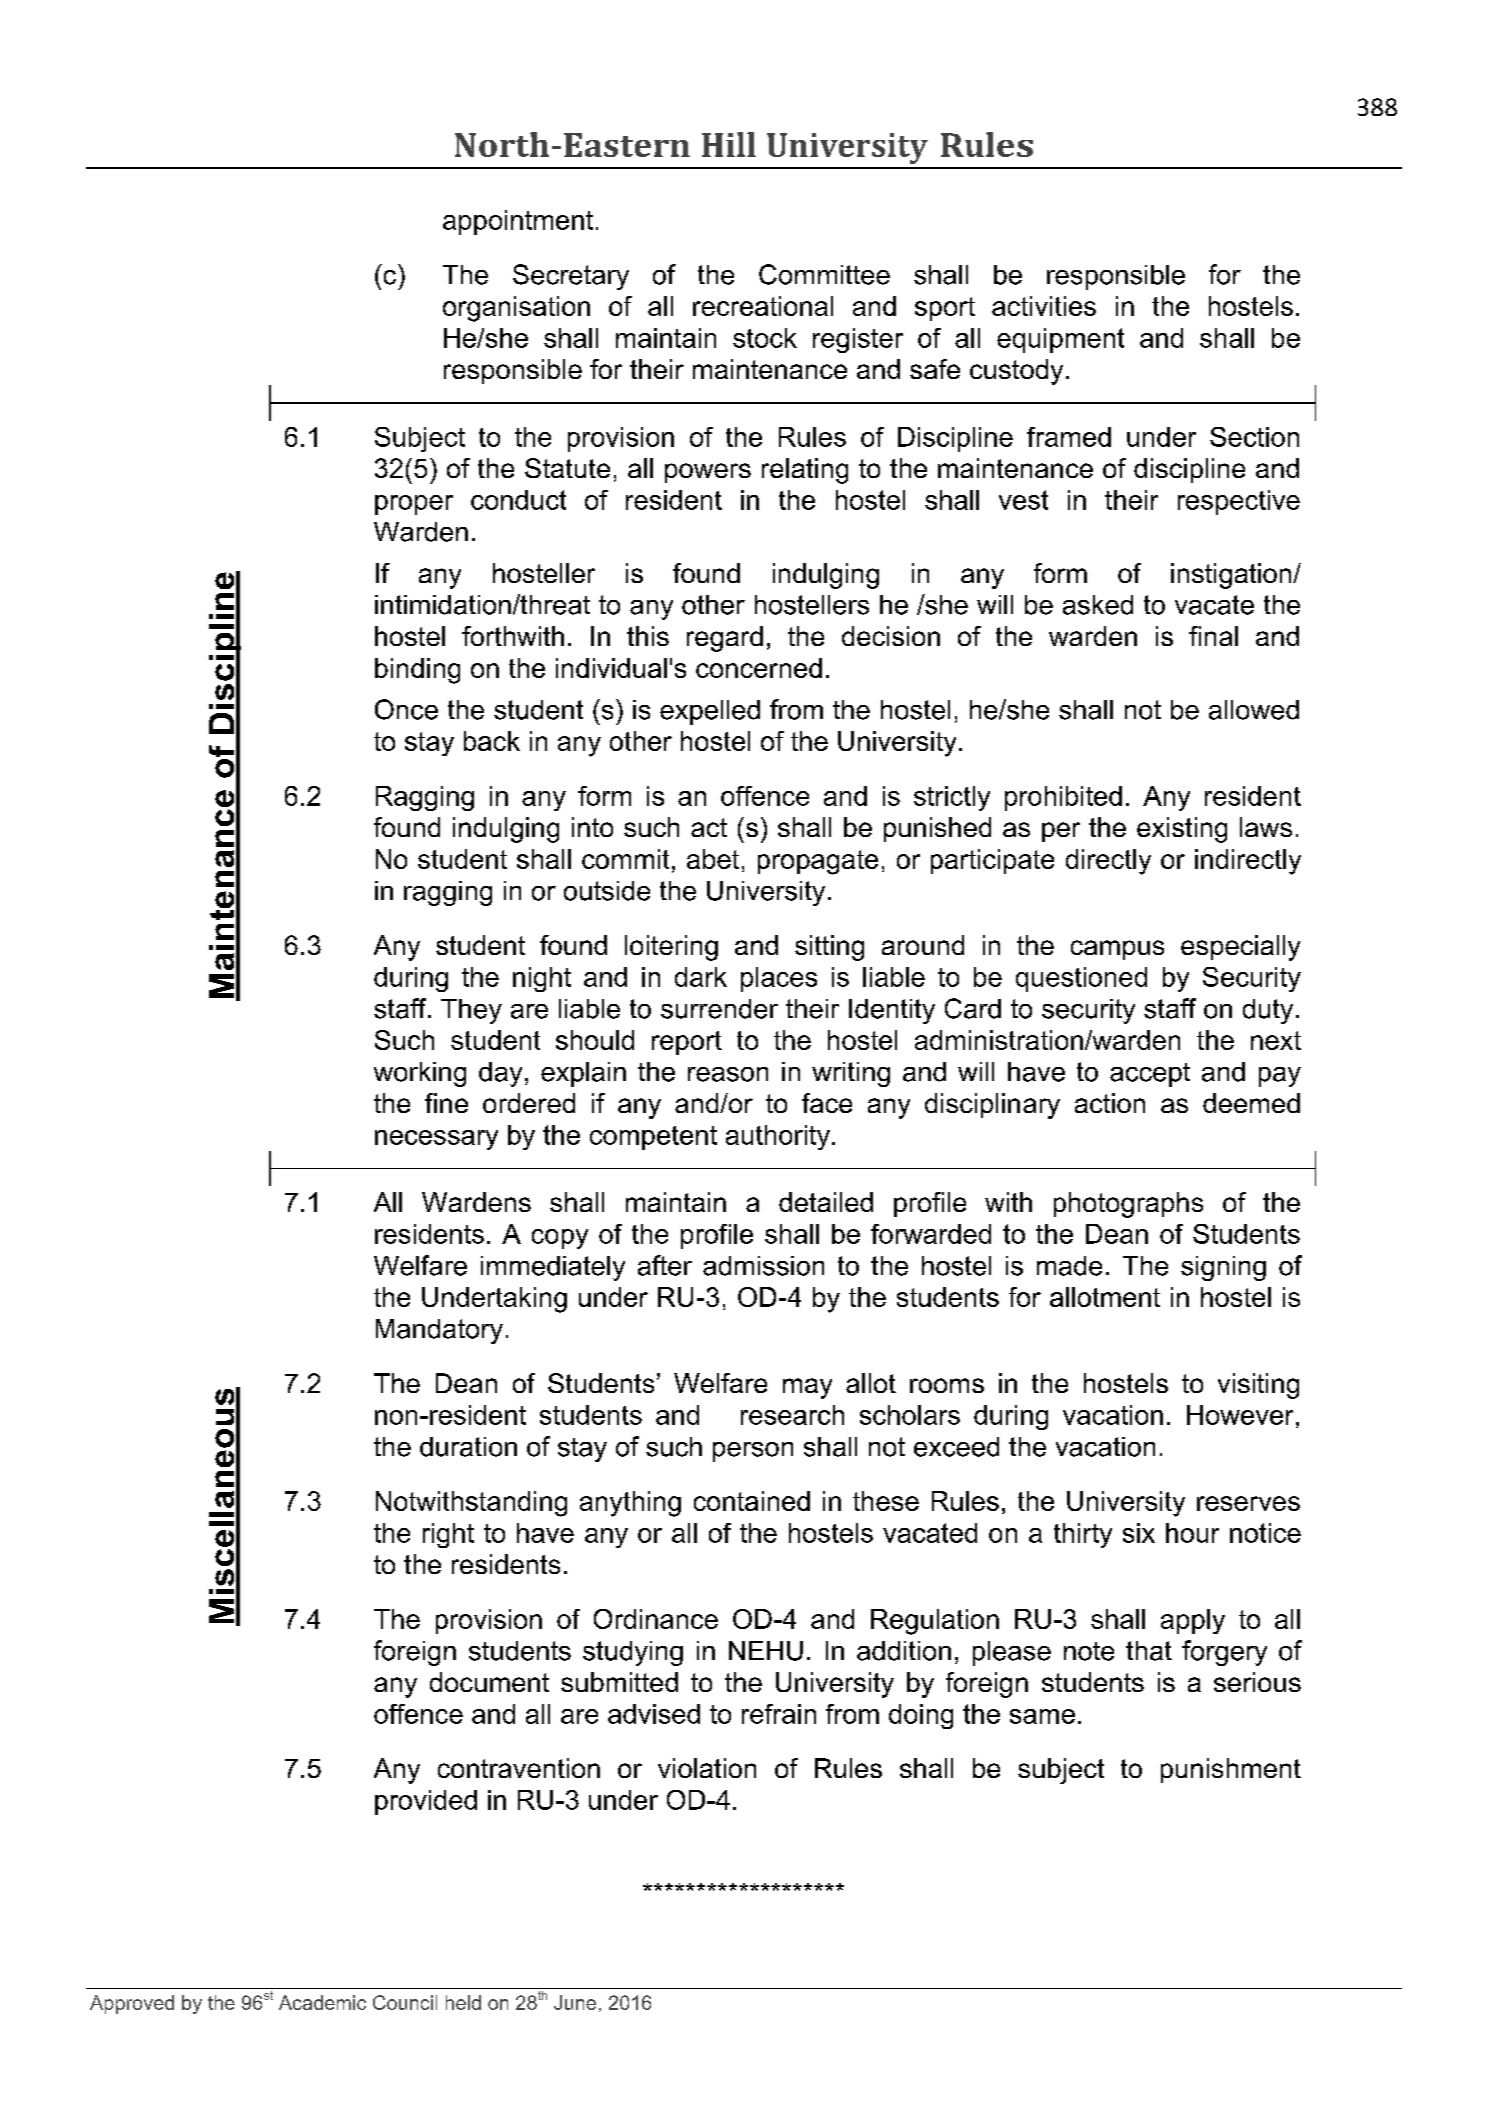 This document has width=1488, height=2104. Describe the element at coordinates (1098, 605) in the document. I see `asked` at that location.
